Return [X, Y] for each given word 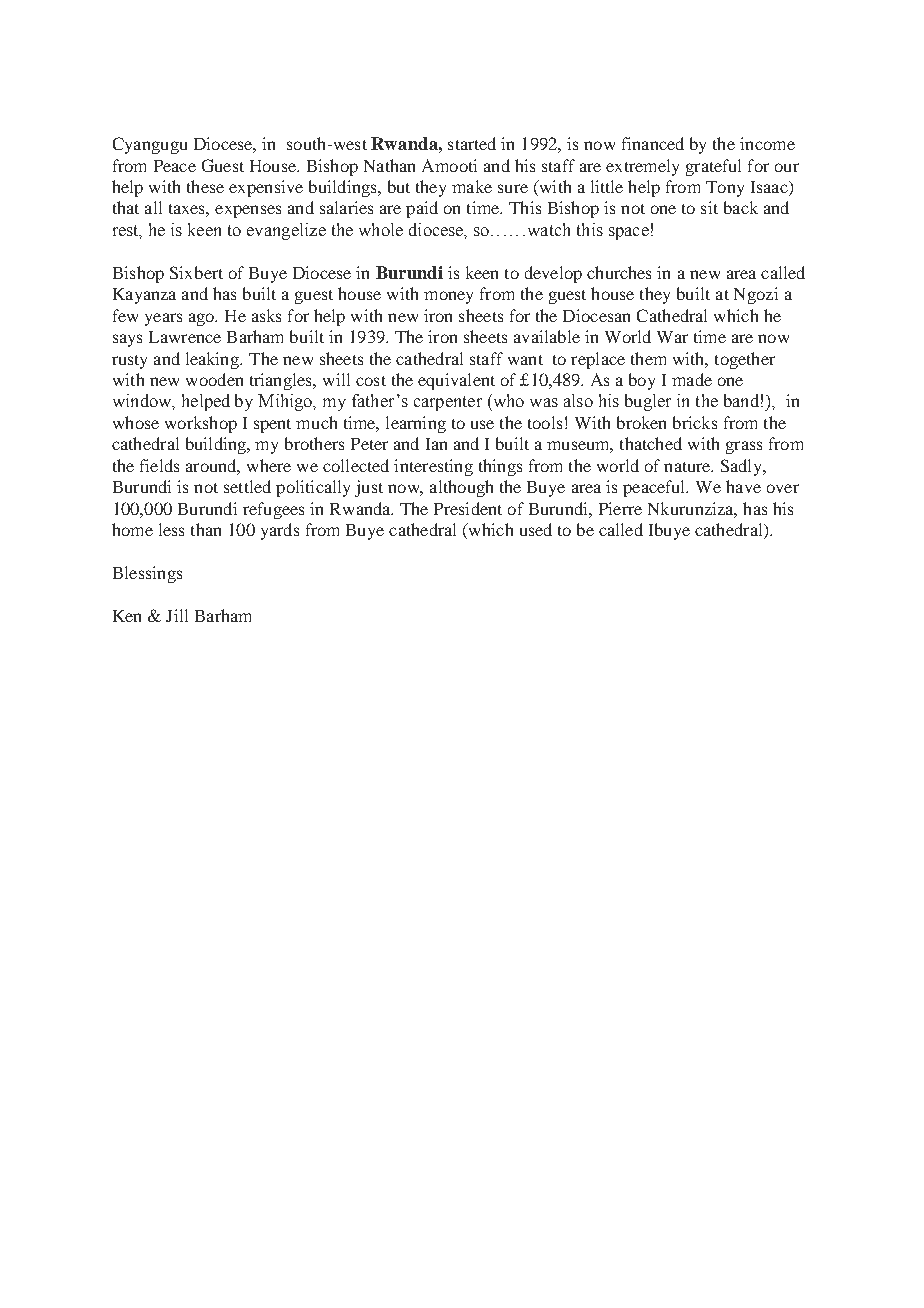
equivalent [456, 381]
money [448, 297]
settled [247, 486]
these [205, 186]
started [472, 143]
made [692, 379]
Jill [177, 615]
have [743, 486]
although [461, 488]
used [536, 529]
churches [619, 272]
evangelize [286, 231]
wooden [214, 379]
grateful [713, 167]
